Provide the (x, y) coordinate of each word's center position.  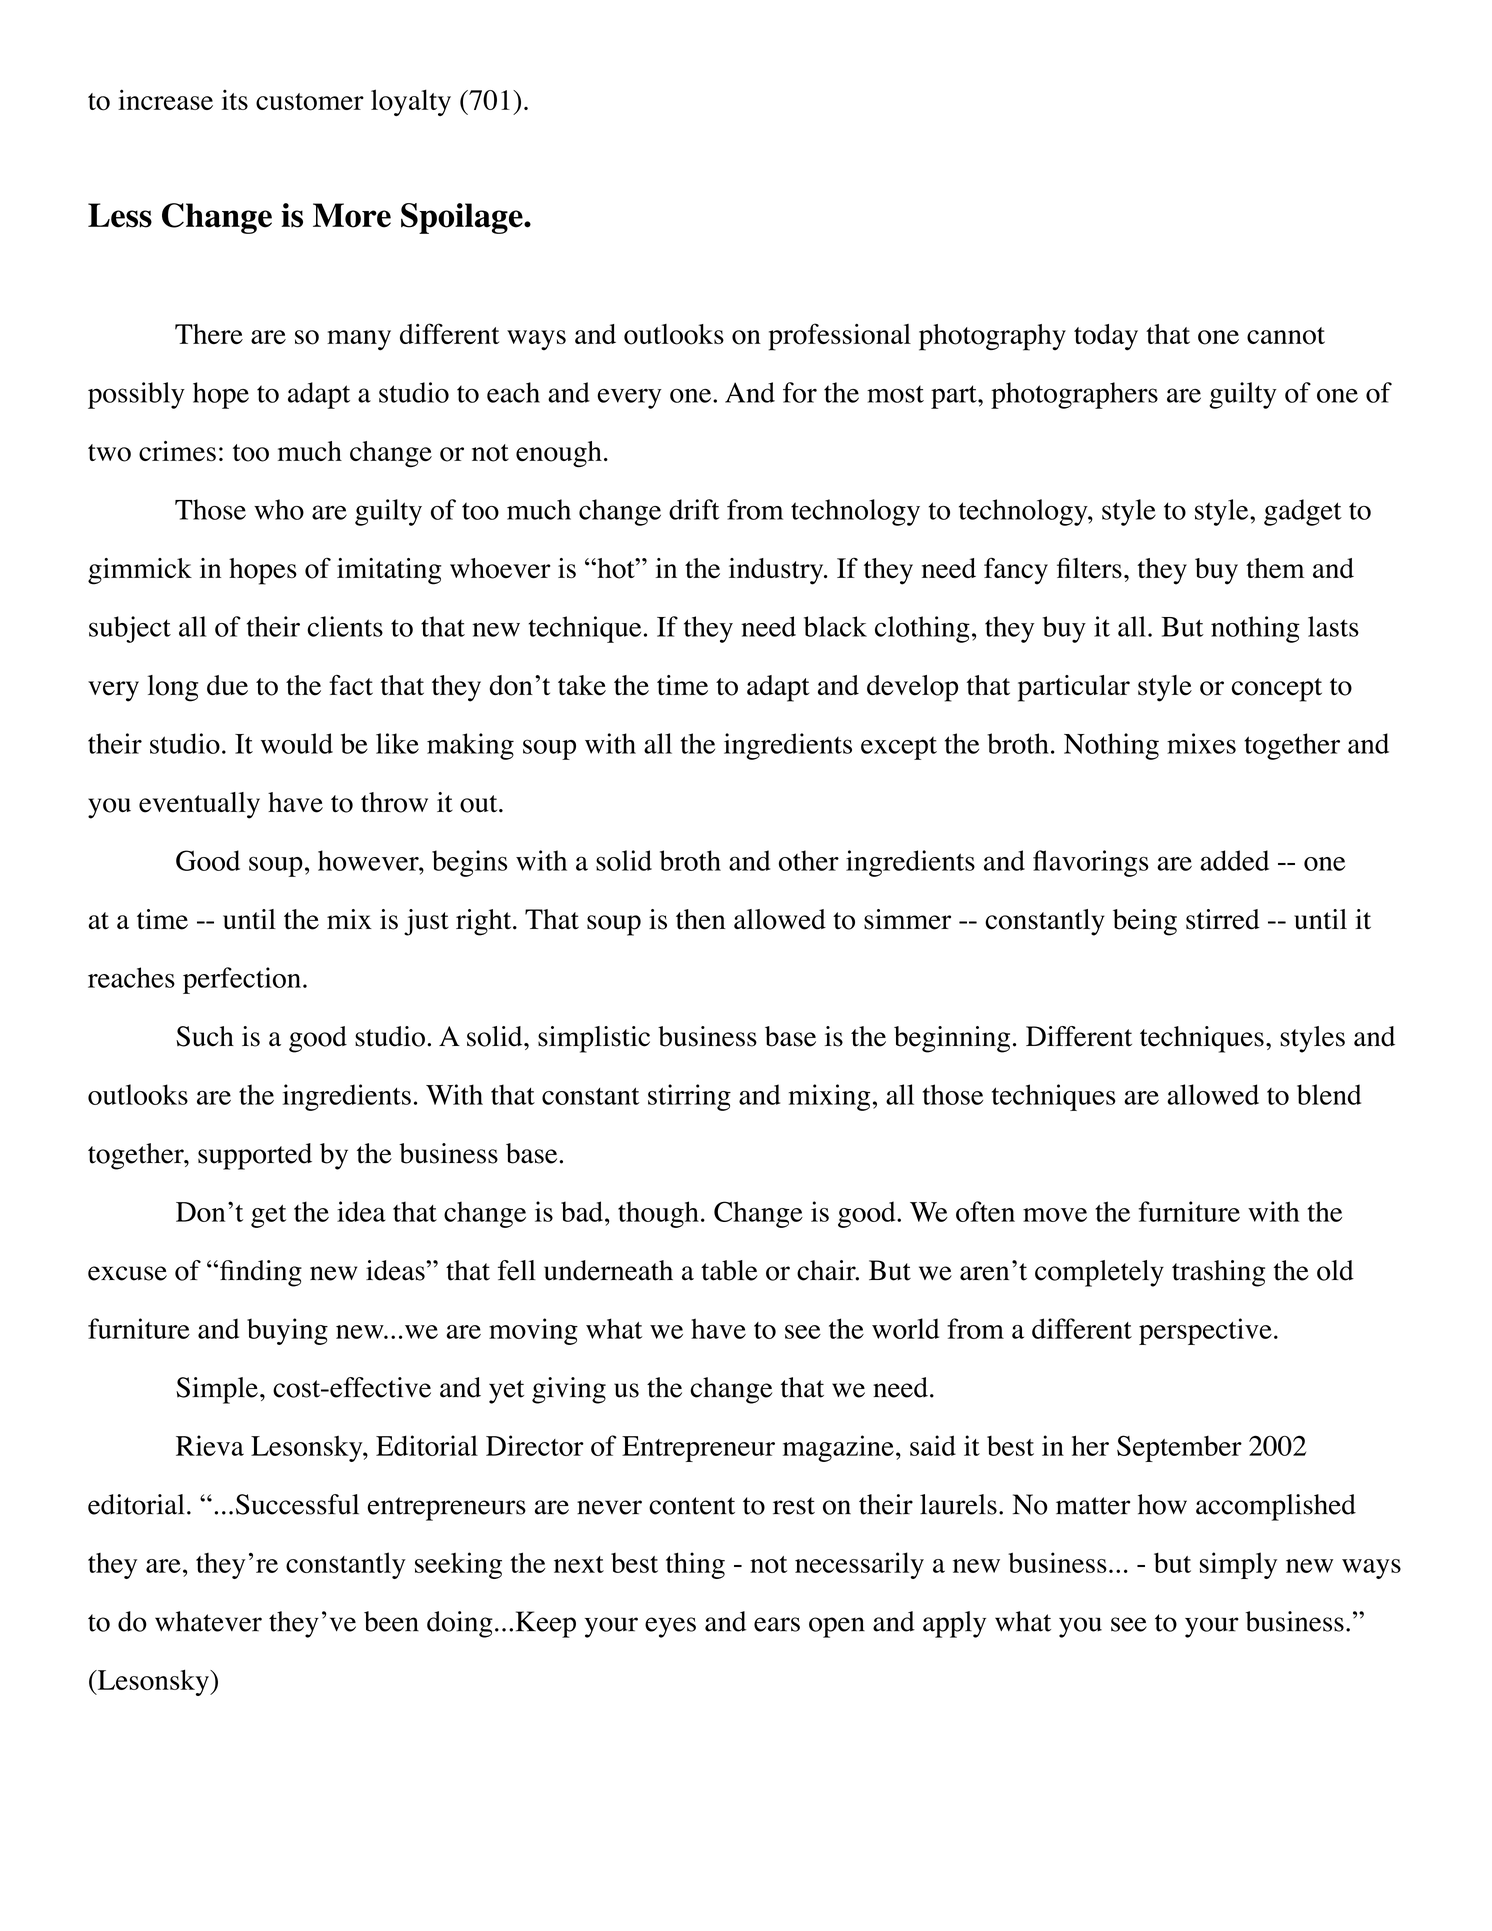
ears (777, 1624)
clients (345, 626)
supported (255, 1156)
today (1106, 337)
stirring (689, 1097)
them (1275, 568)
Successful (297, 1504)
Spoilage (463, 218)
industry (777, 571)
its (235, 99)
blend (1329, 1094)
